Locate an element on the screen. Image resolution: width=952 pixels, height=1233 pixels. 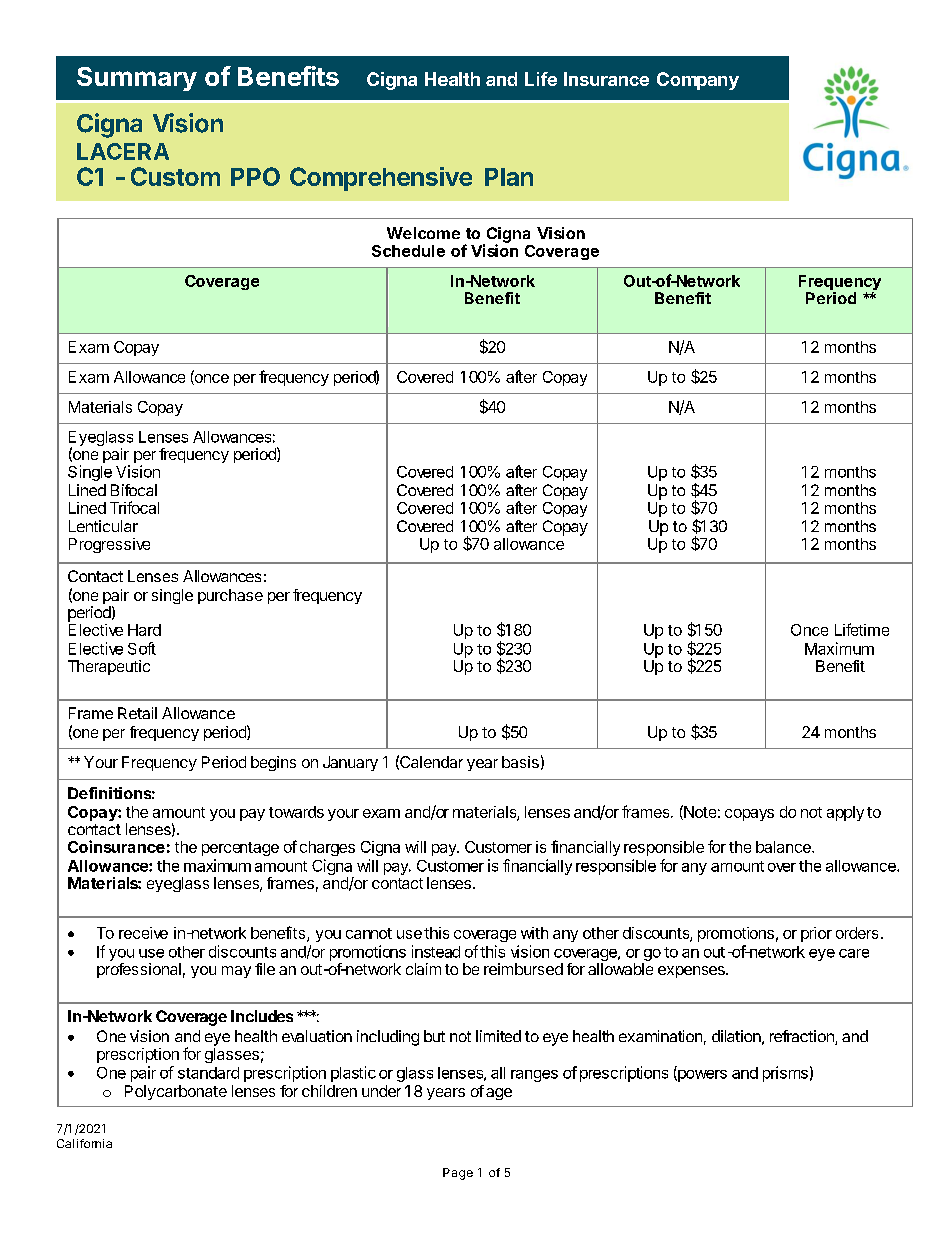
Schedule is located at coordinates (408, 251).
